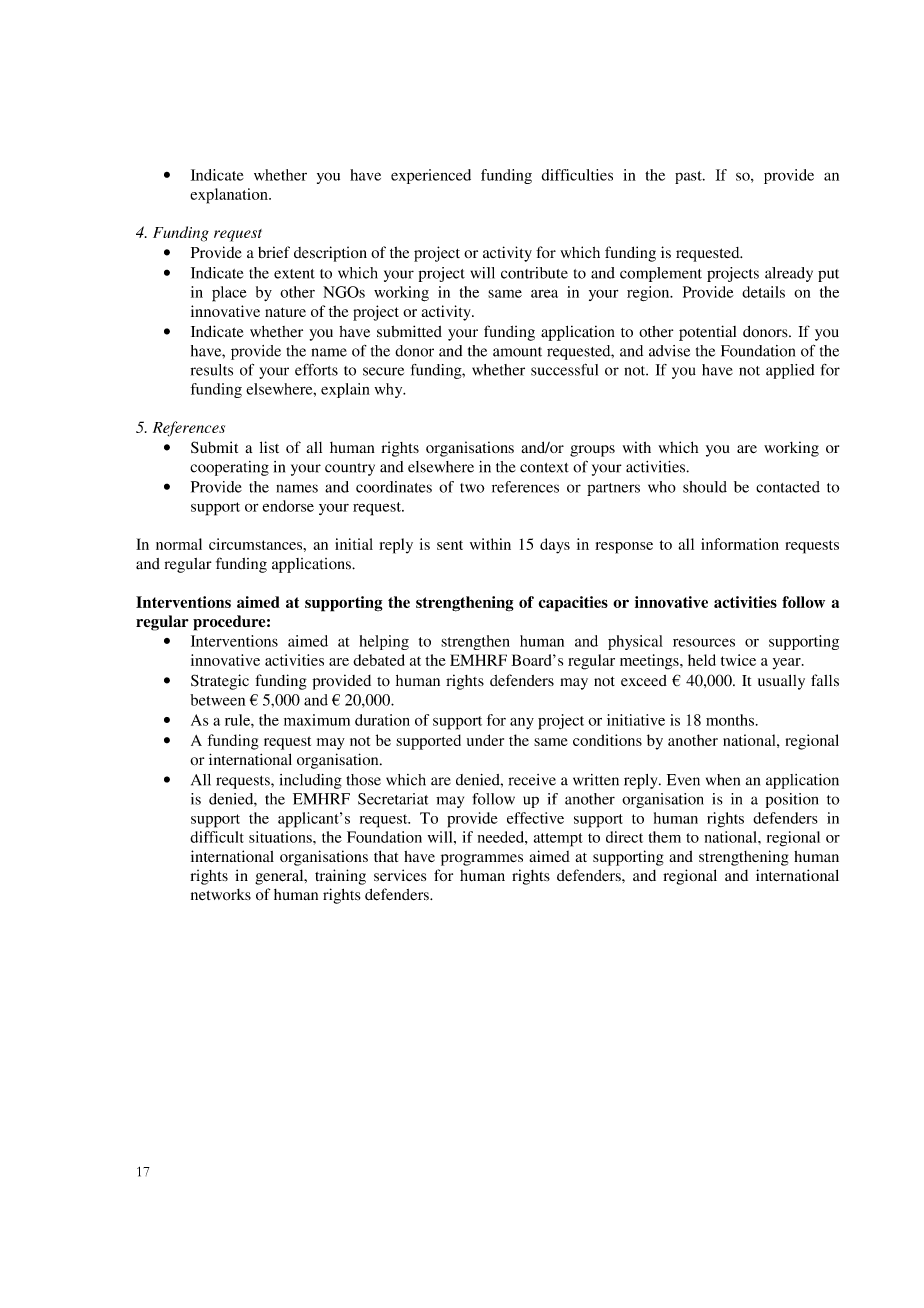  I want to click on list, so click(269, 447).
